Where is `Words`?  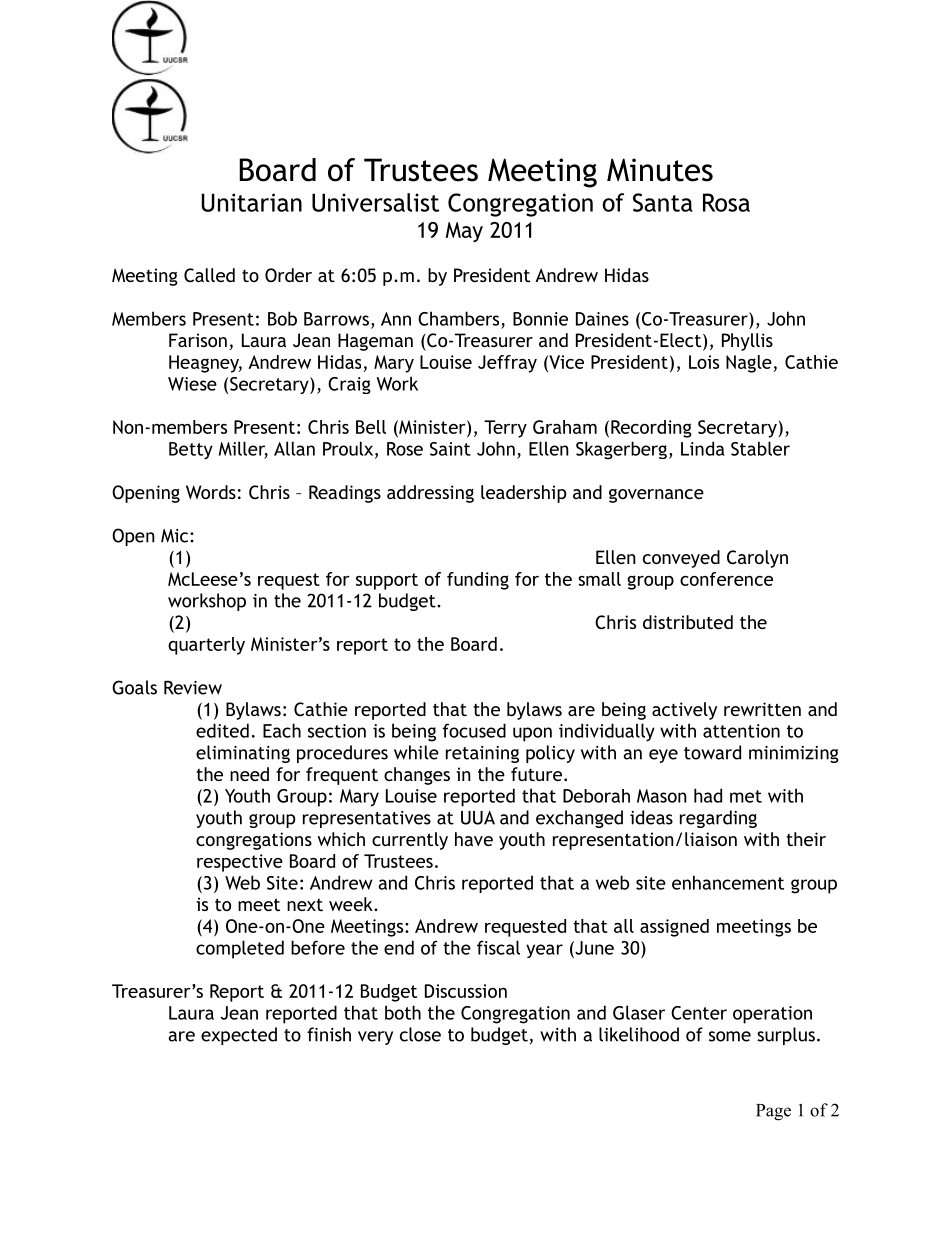 Words is located at coordinates (211, 492).
